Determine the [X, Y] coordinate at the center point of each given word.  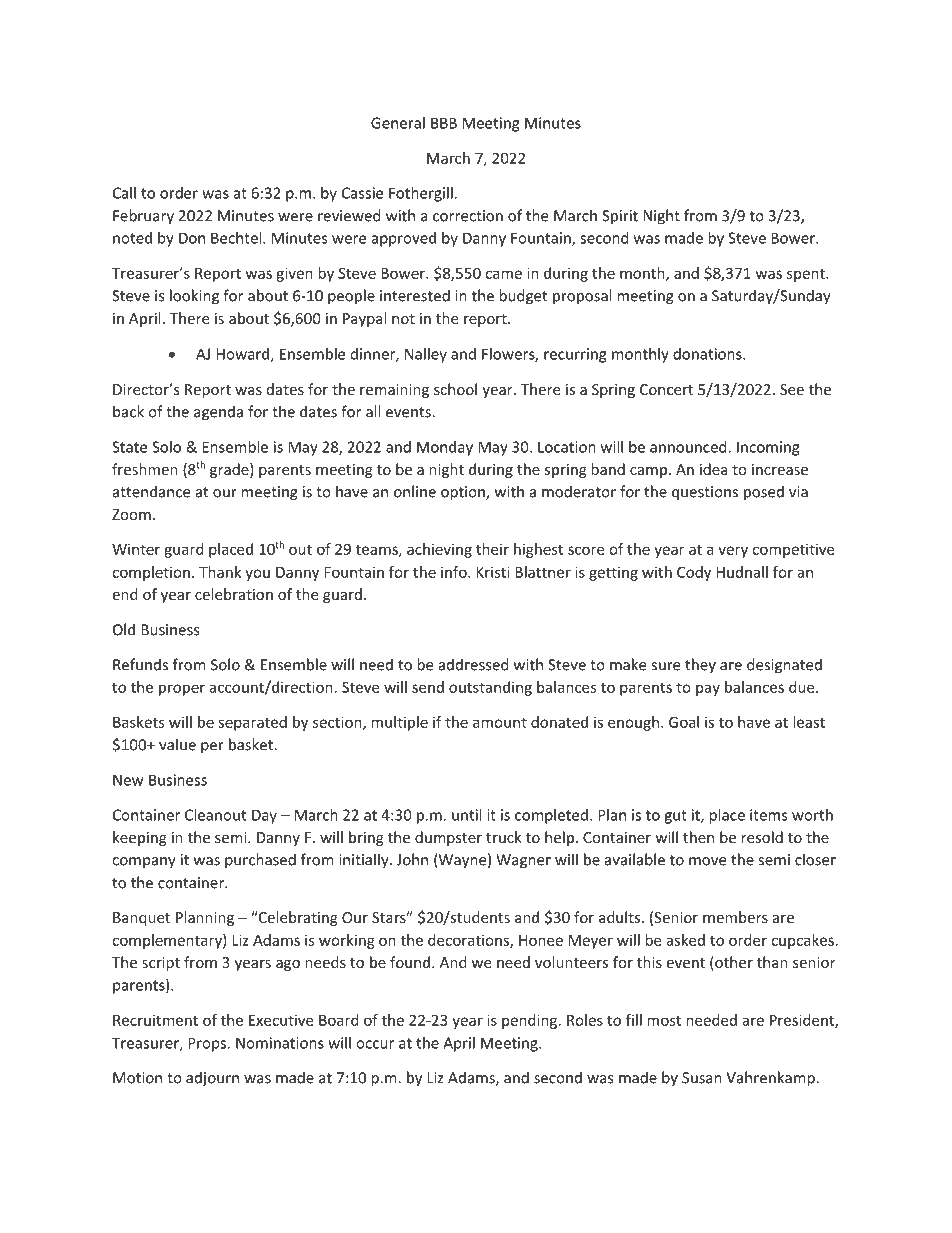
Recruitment [155, 1020]
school [455, 389]
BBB [444, 123]
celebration [234, 594]
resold [762, 837]
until [466, 815]
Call [124, 193]
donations [708, 354]
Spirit [620, 217]
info [455, 572]
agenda [218, 413]
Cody [694, 573]
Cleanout [215, 815]
